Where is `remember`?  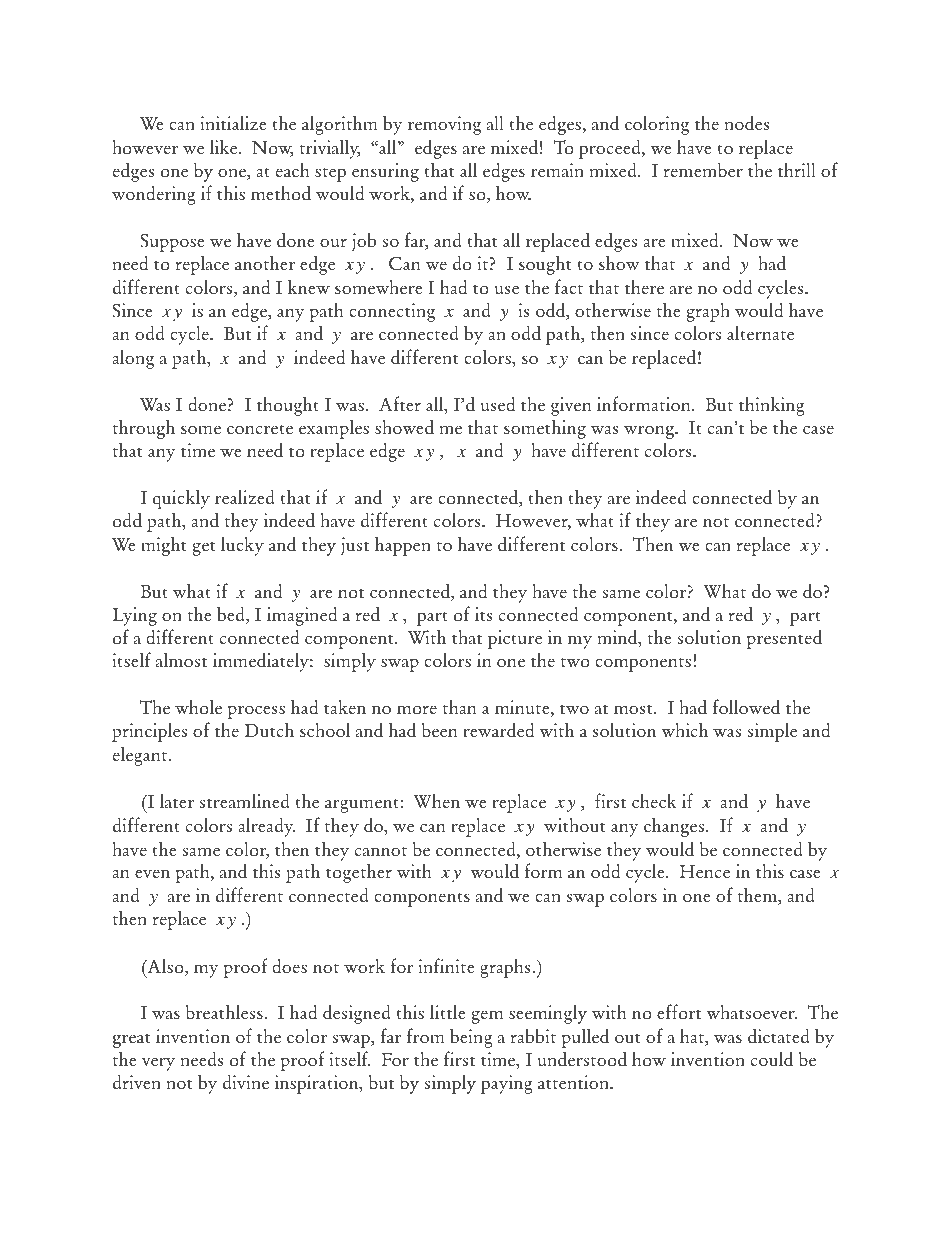 remember is located at coordinates (703, 170).
